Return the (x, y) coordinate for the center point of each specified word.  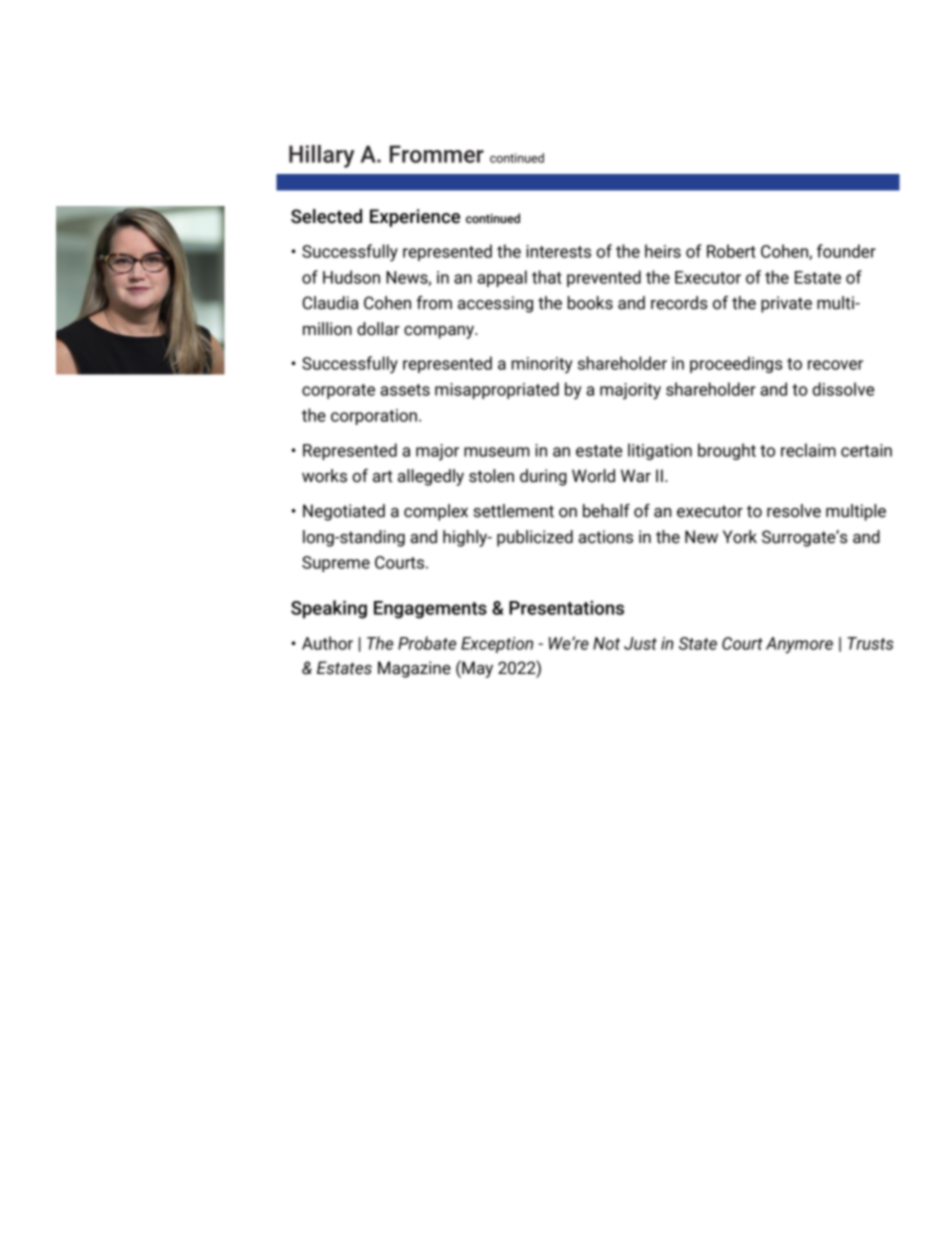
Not (606, 643)
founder (846, 251)
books (590, 303)
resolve (794, 511)
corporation (374, 417)
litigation (660, 451)
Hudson (351, 277)
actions (605, 537)
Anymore (799, 645)
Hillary (321, 156)
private (786, 304)
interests (558, 251)
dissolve (843, 389)
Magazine (414, 669)
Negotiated (344, 512)
